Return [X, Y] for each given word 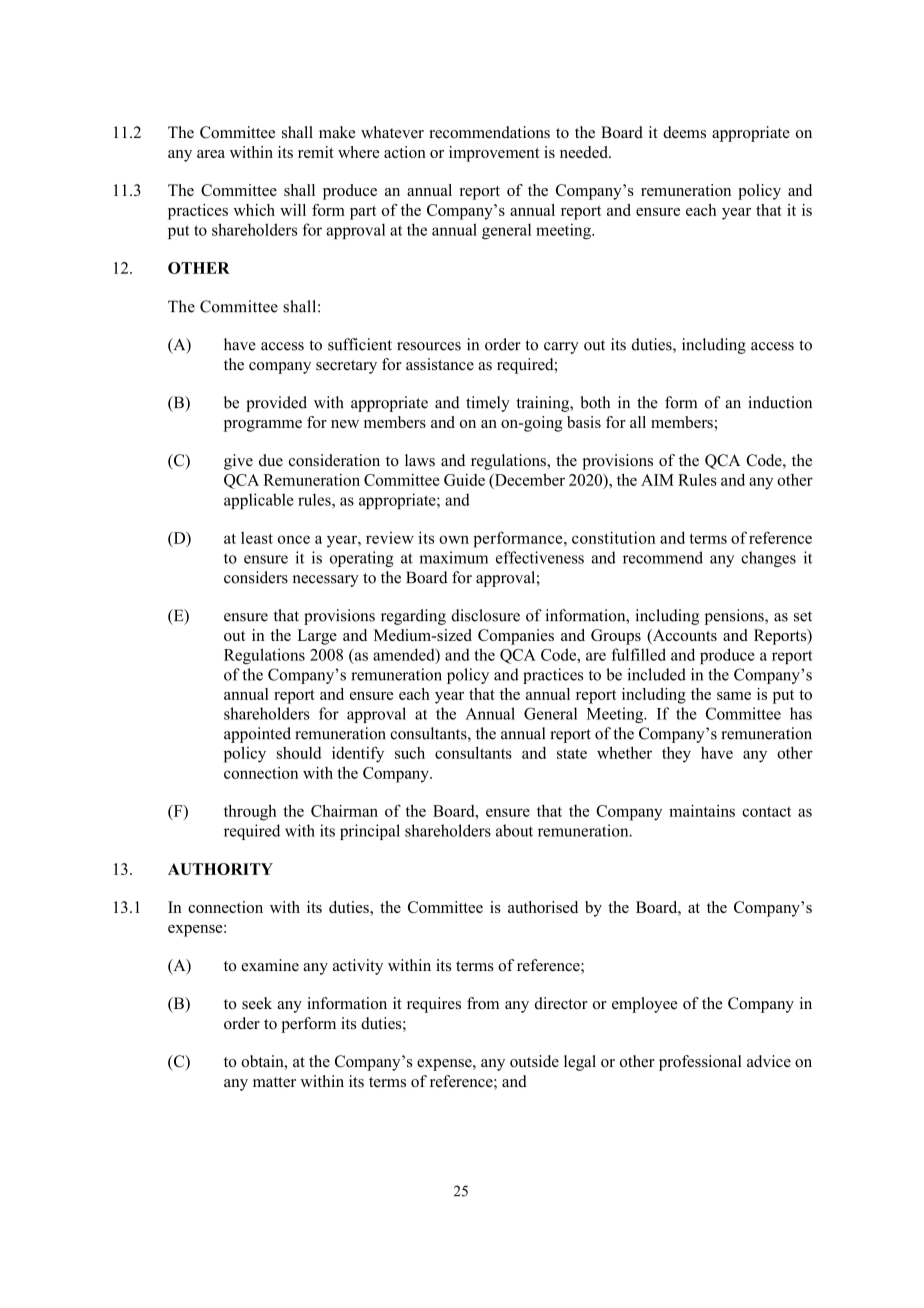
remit [316, 152]
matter [274, 1082]
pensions [735, 617]
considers [256, 577]
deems [684, 132]
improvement [494, 154]
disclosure [485, 615]
